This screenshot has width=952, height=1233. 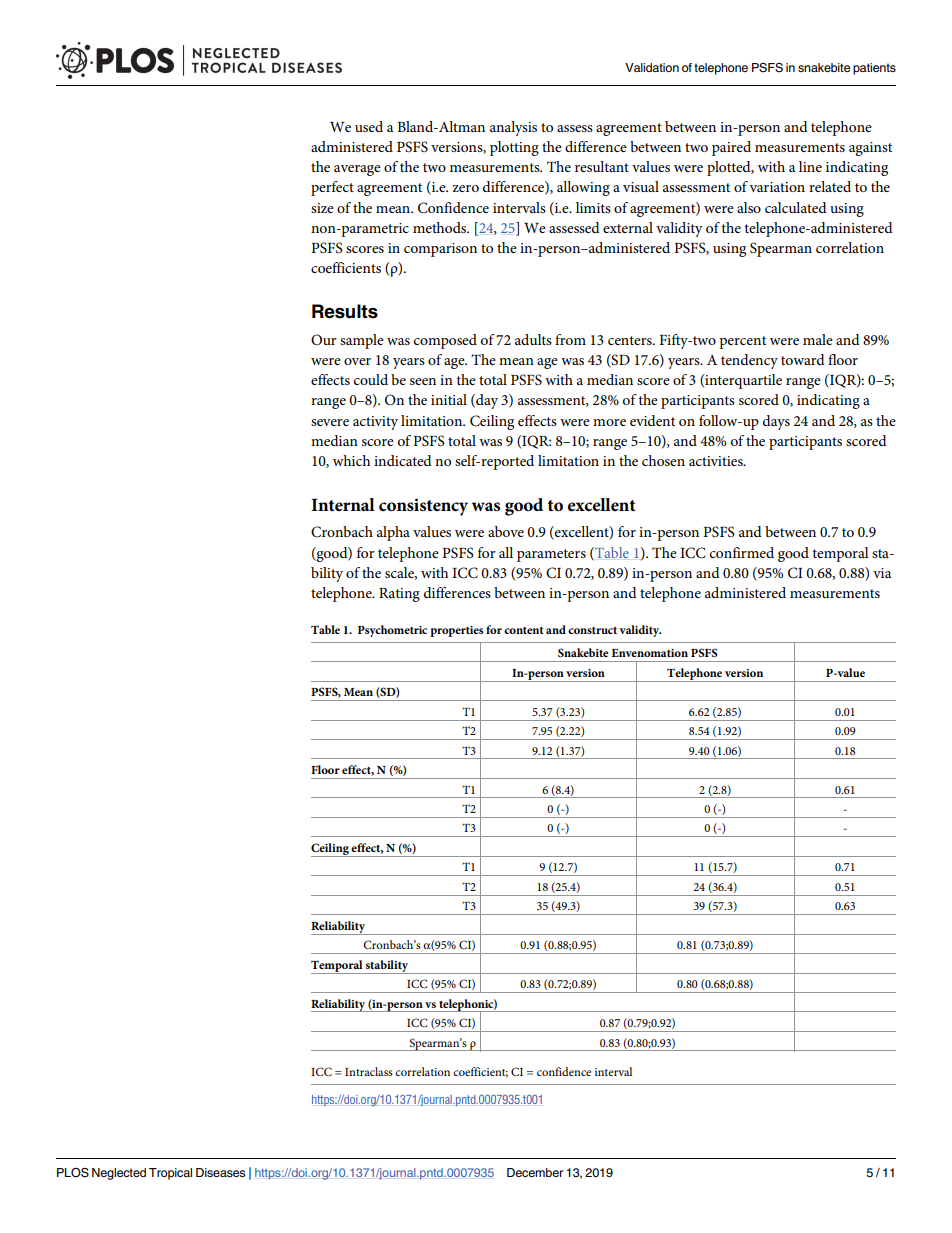 What do you see at coordinates (457, 631) in the screenshot?
I see `properties` at bounding box center [457, 631].
